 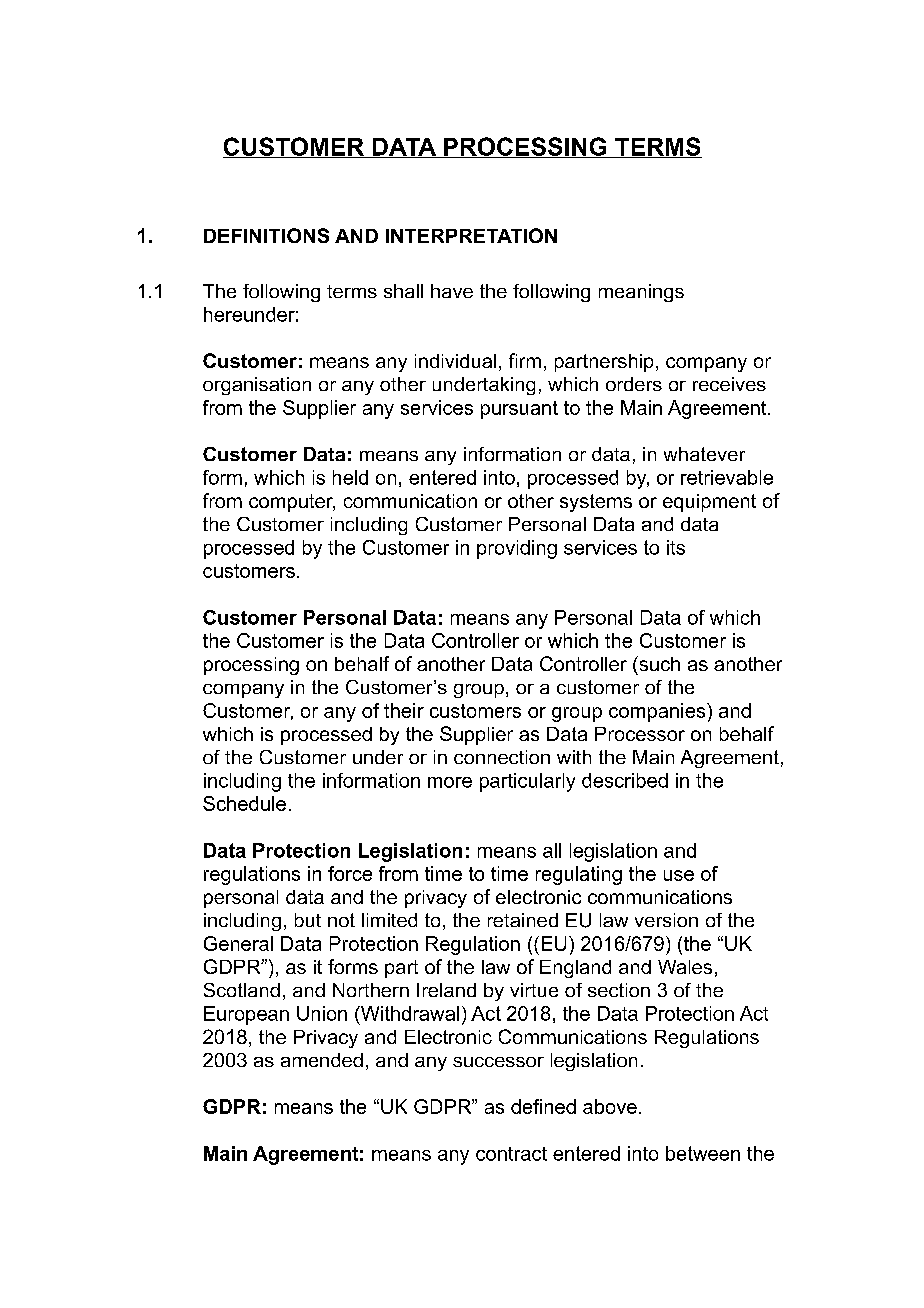 What do you see at coordinates (641, 293) in the screenshot?
I see `meanings` at bounding box center [641, 293].
